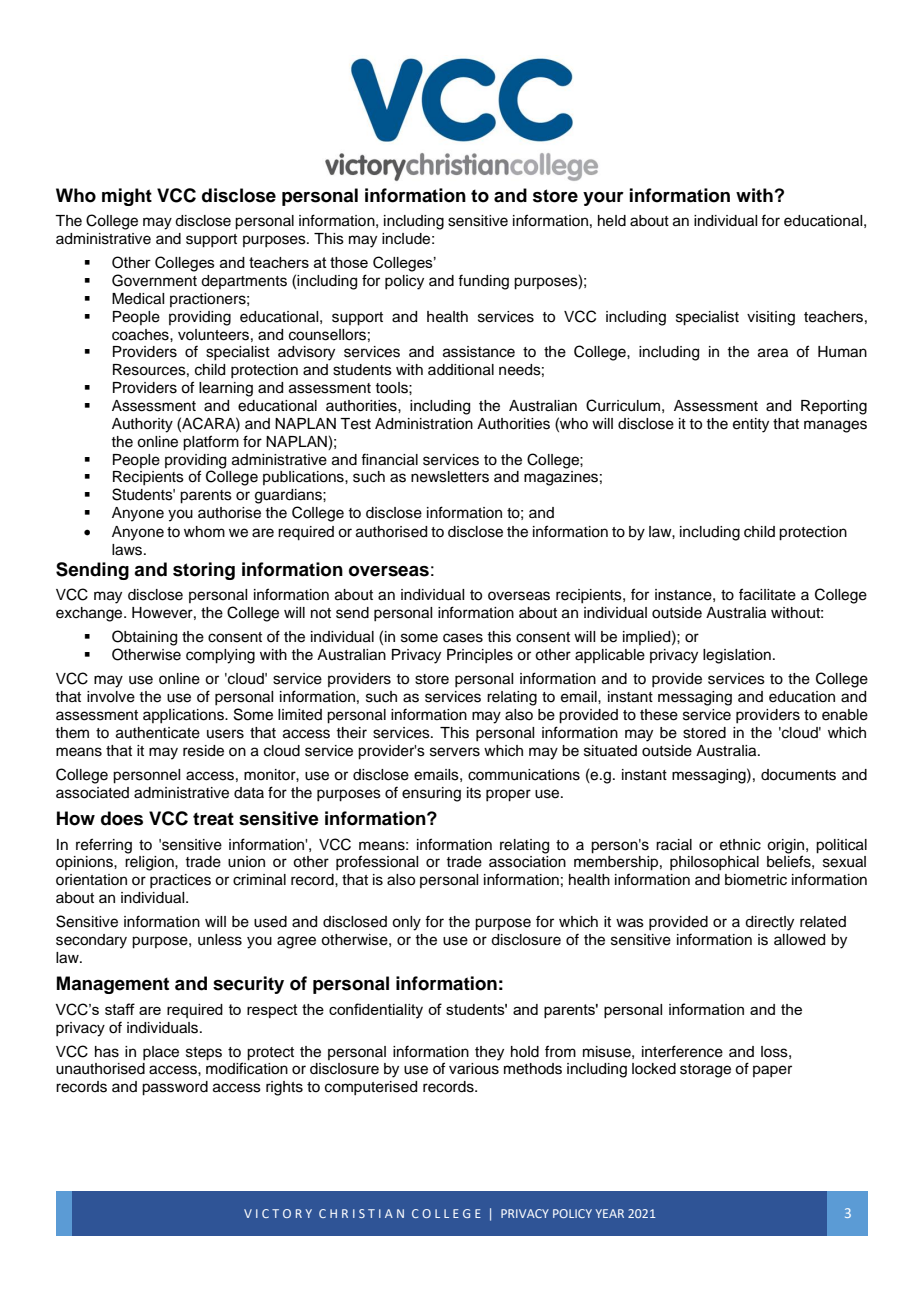 The height and width of the document is (1308, 924). I want to click on does, so click(122, 818).
